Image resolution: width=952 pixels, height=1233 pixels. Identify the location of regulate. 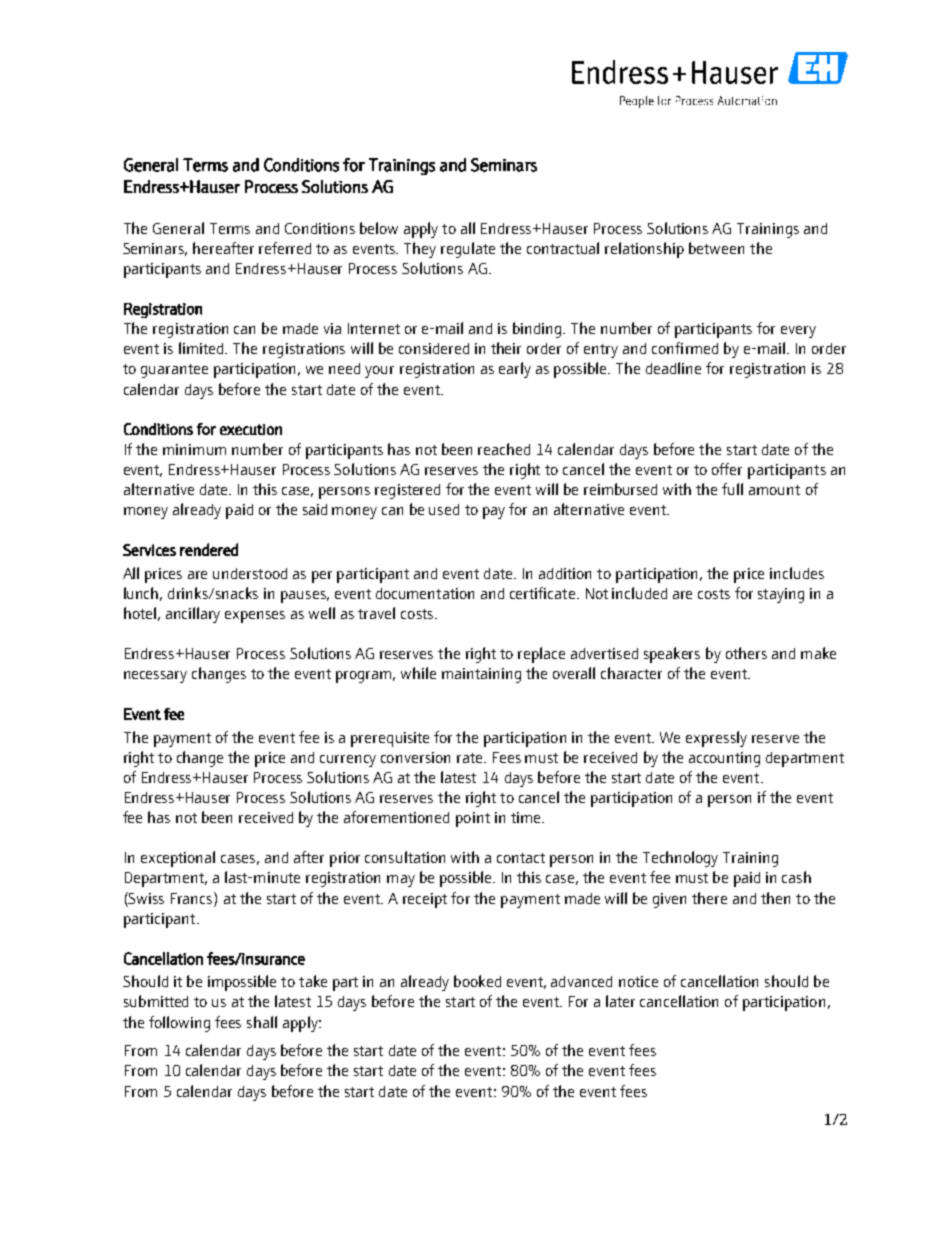
(468, 250).
